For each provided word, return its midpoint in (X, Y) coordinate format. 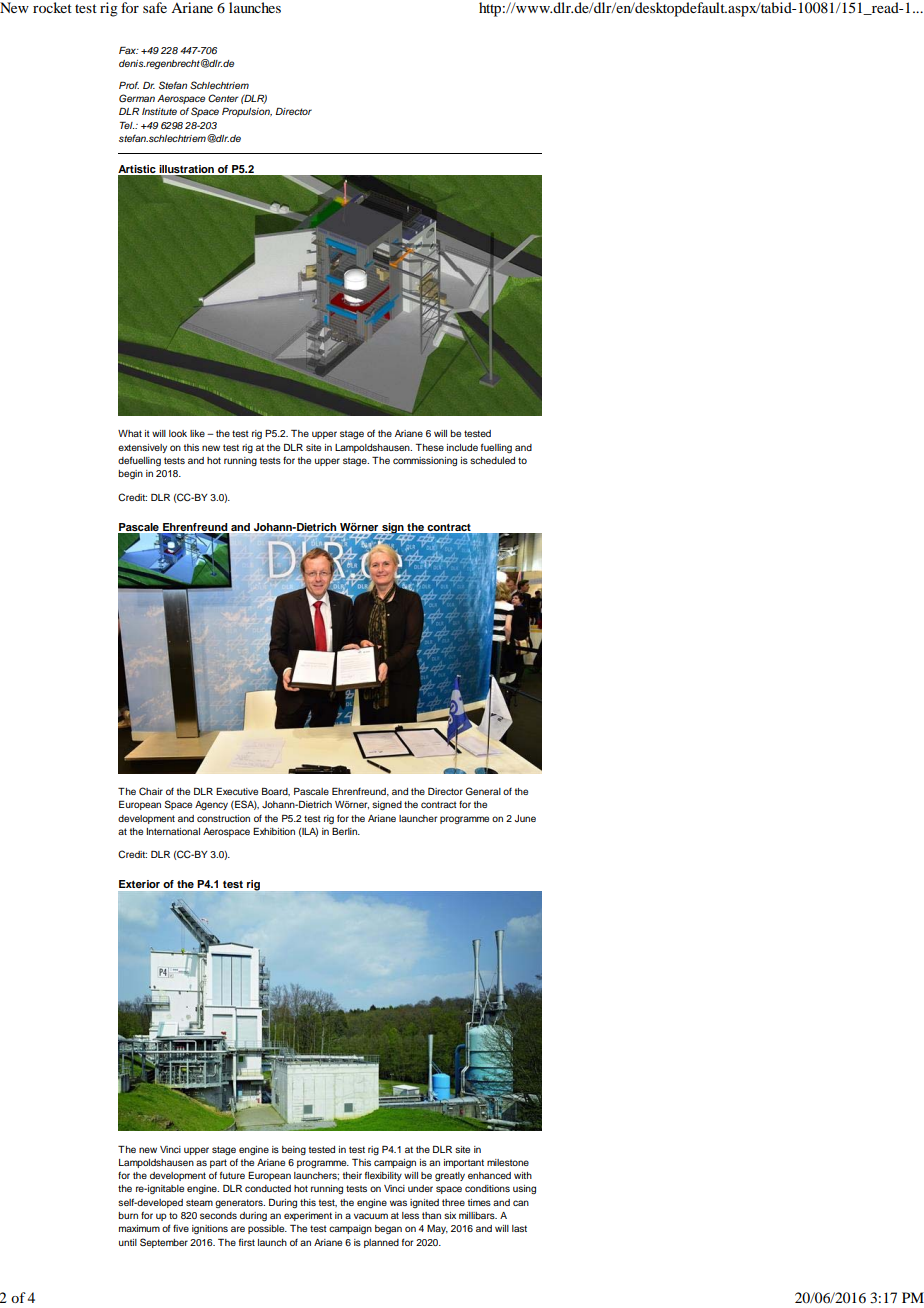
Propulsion (247, 112)
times (479, 1202)
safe (155, 7)
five (181, 1228)
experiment (308, 1216)
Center (223, 98)
